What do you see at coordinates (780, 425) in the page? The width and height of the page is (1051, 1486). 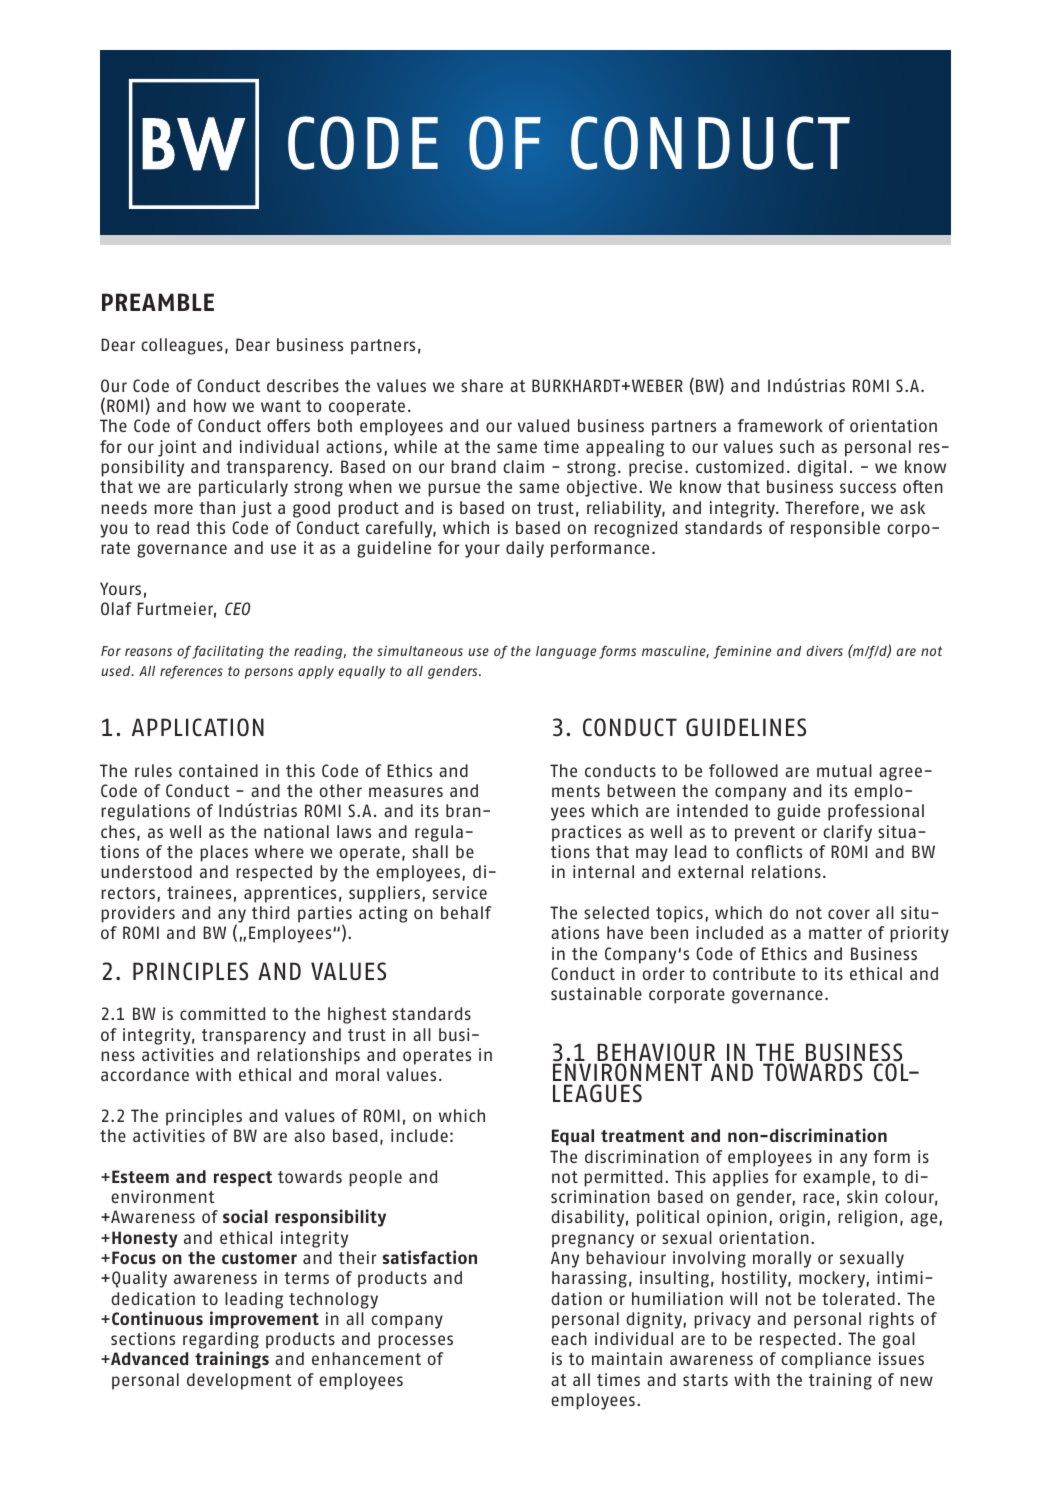 I see `framework` at bounding box center [780, 425].
